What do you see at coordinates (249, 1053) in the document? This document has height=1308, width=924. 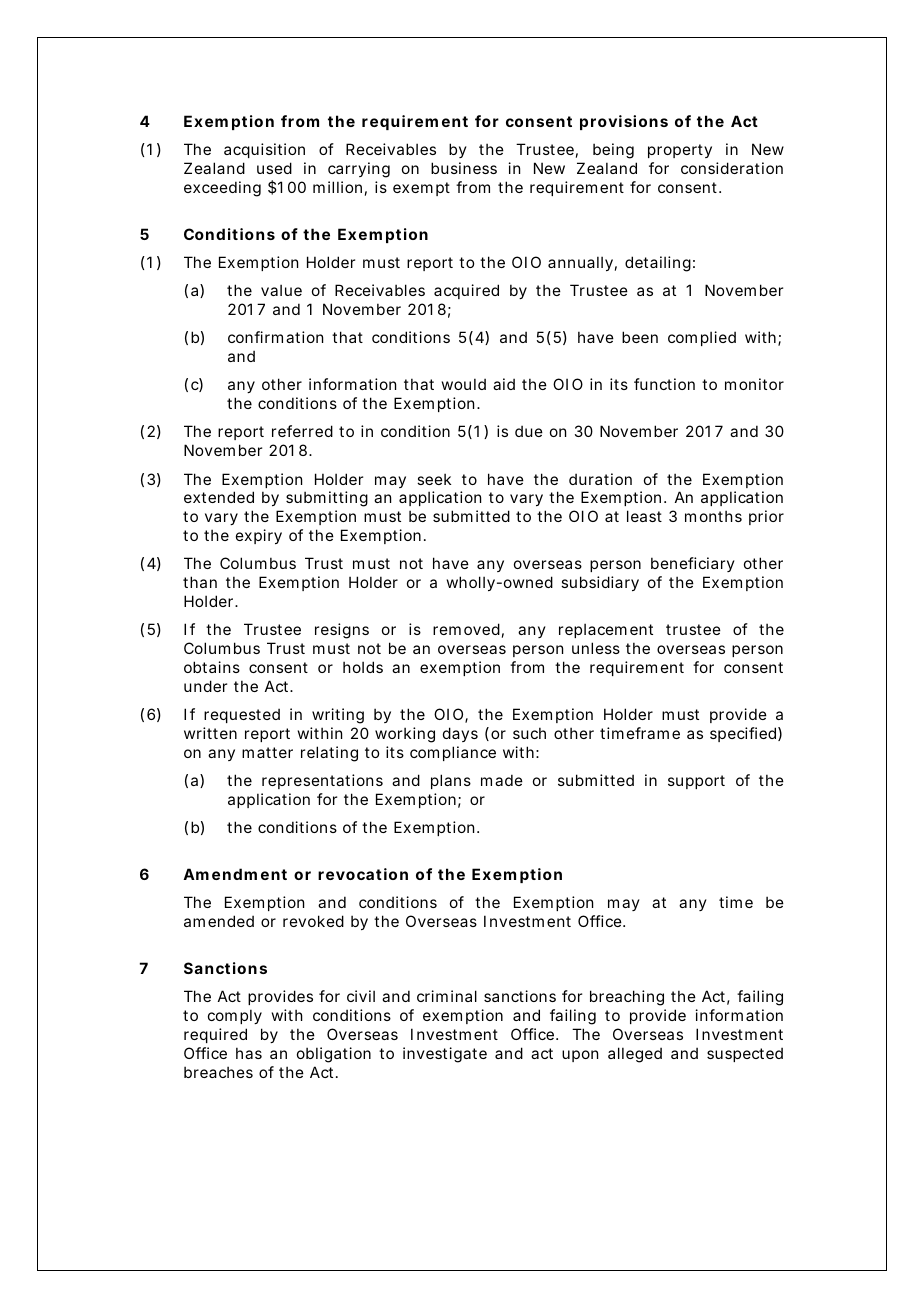 I see `has` at bounding box center [249, 1053].
